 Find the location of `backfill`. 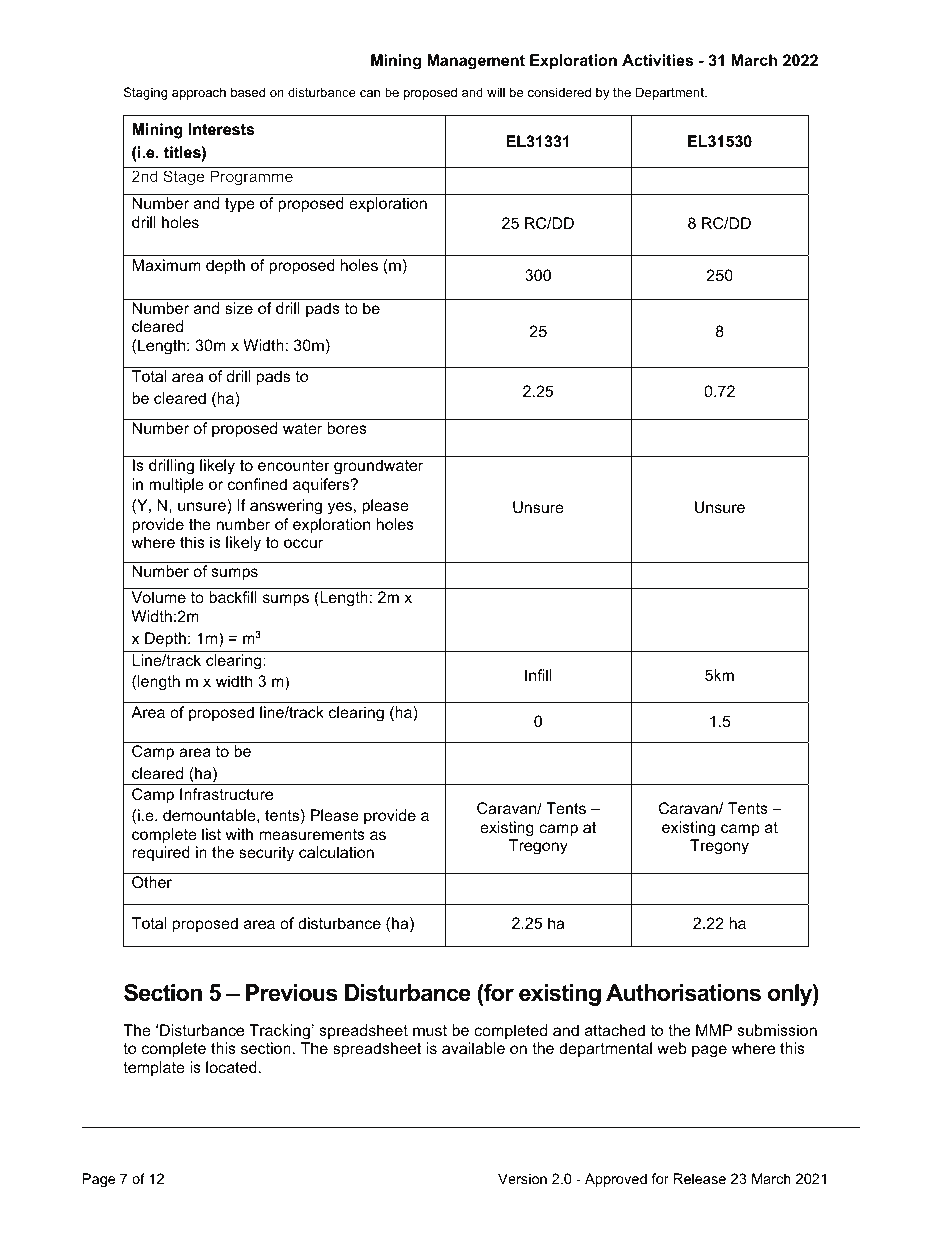

backfill is located at coordinates (233, 597).
